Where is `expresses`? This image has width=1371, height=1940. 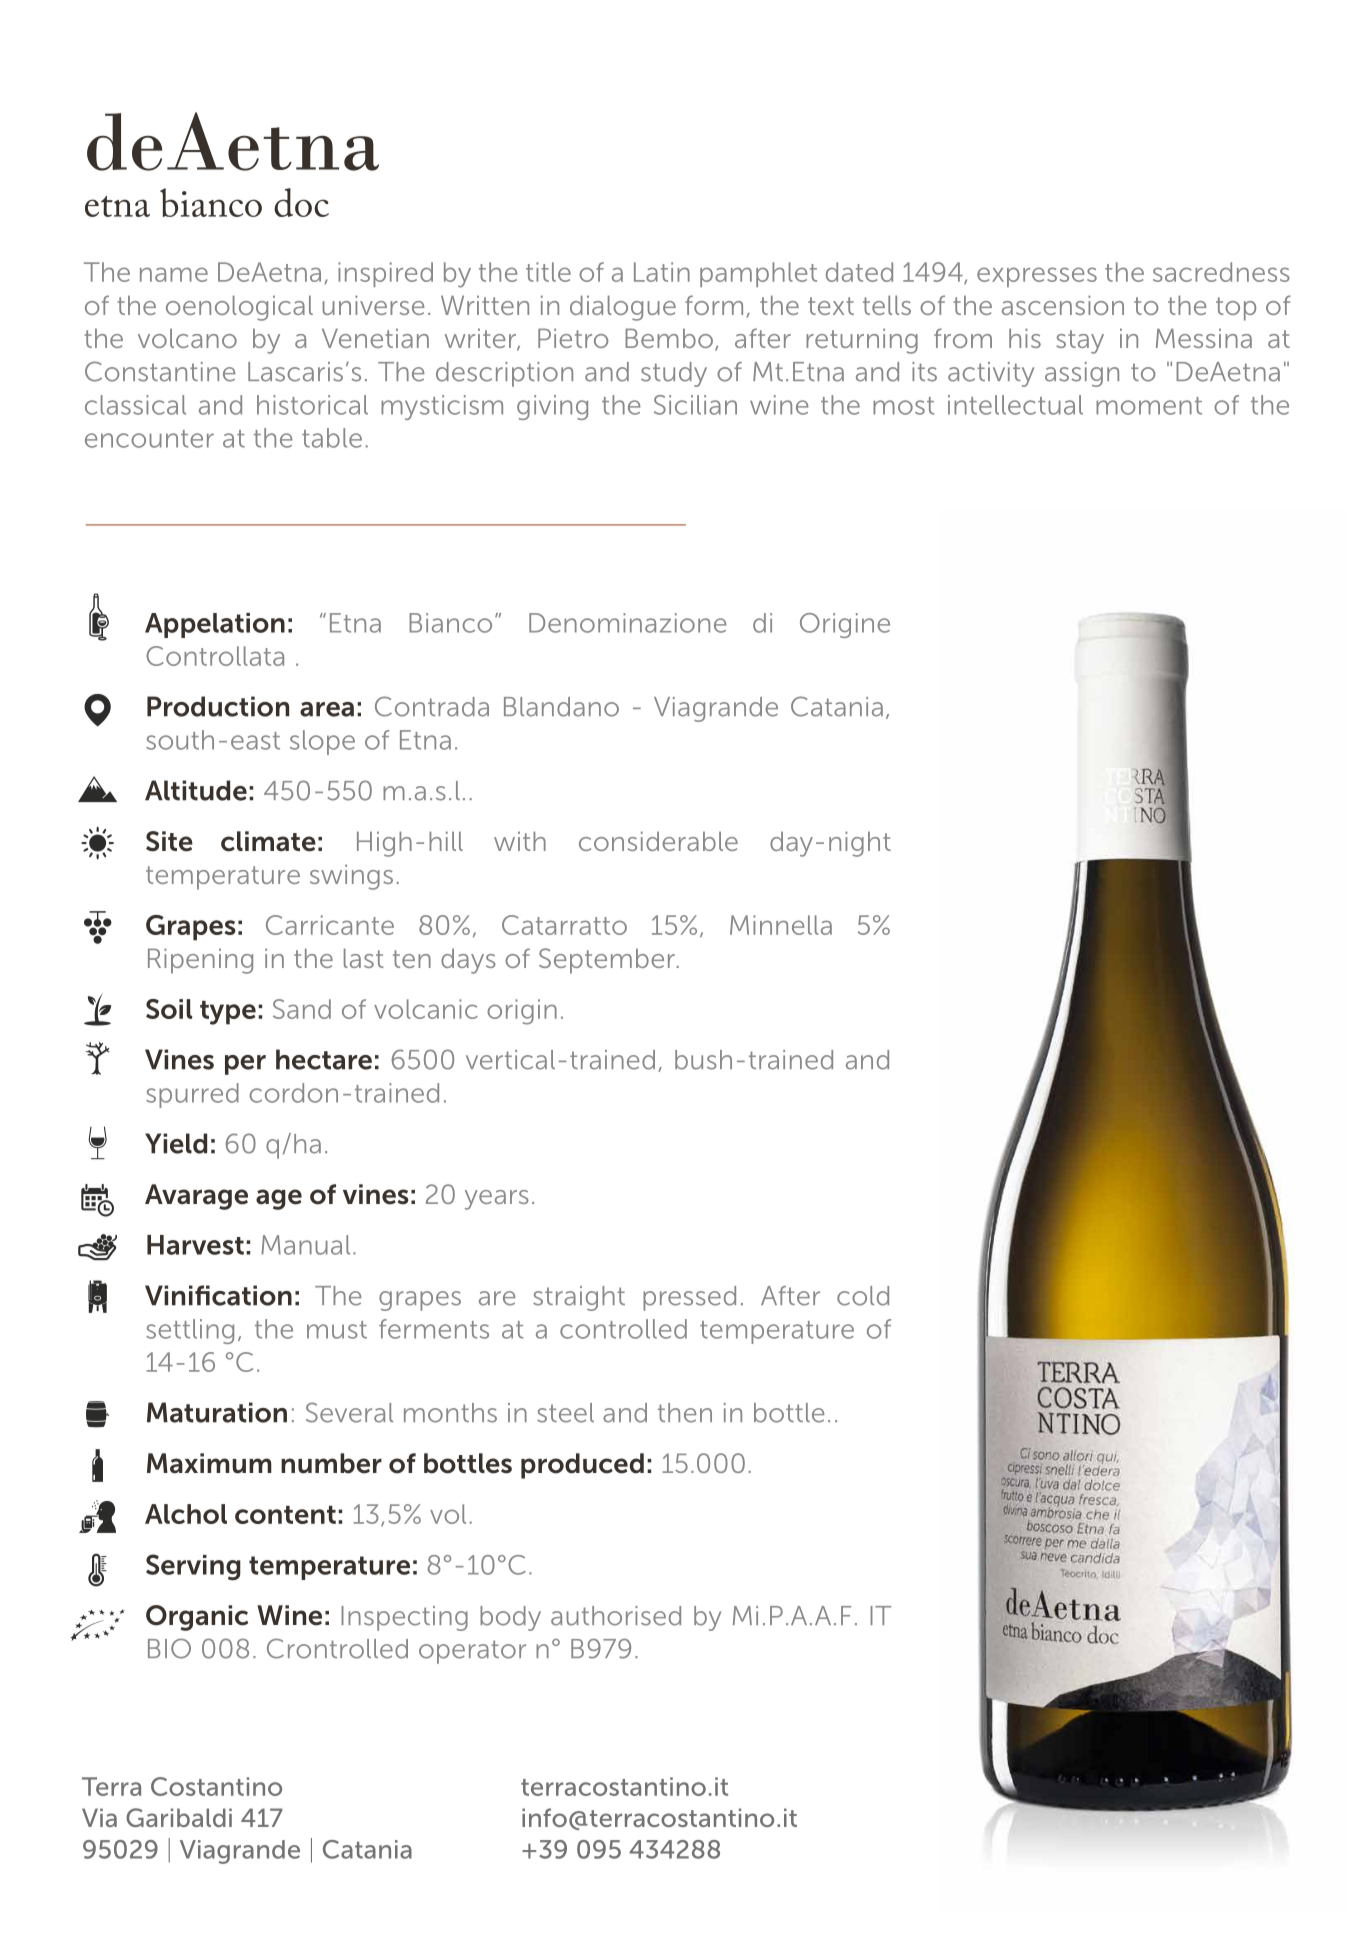
expresses is located at coordinates (1037, 277).
